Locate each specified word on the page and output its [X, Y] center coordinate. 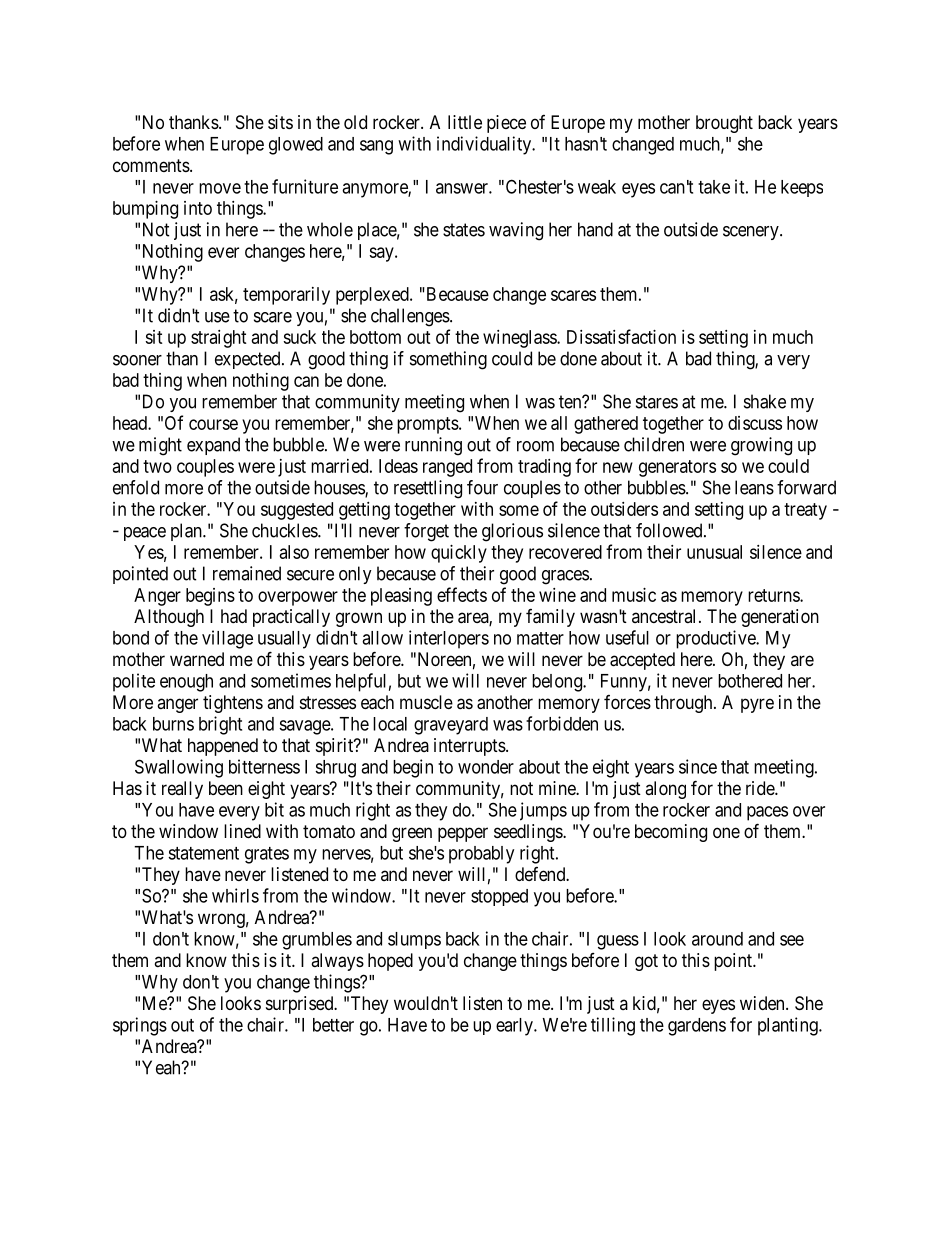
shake [765, 401]
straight [219, 339]
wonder [486, 767]
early [515, 1027]
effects [462, 594]
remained [247, 573]
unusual [714, 552]
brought [724, 124]
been [226, 788]
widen [763, 1003]
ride [761, 788]
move [220, 188]
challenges [411, 317]
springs [140, 1026]
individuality [485, 145]
